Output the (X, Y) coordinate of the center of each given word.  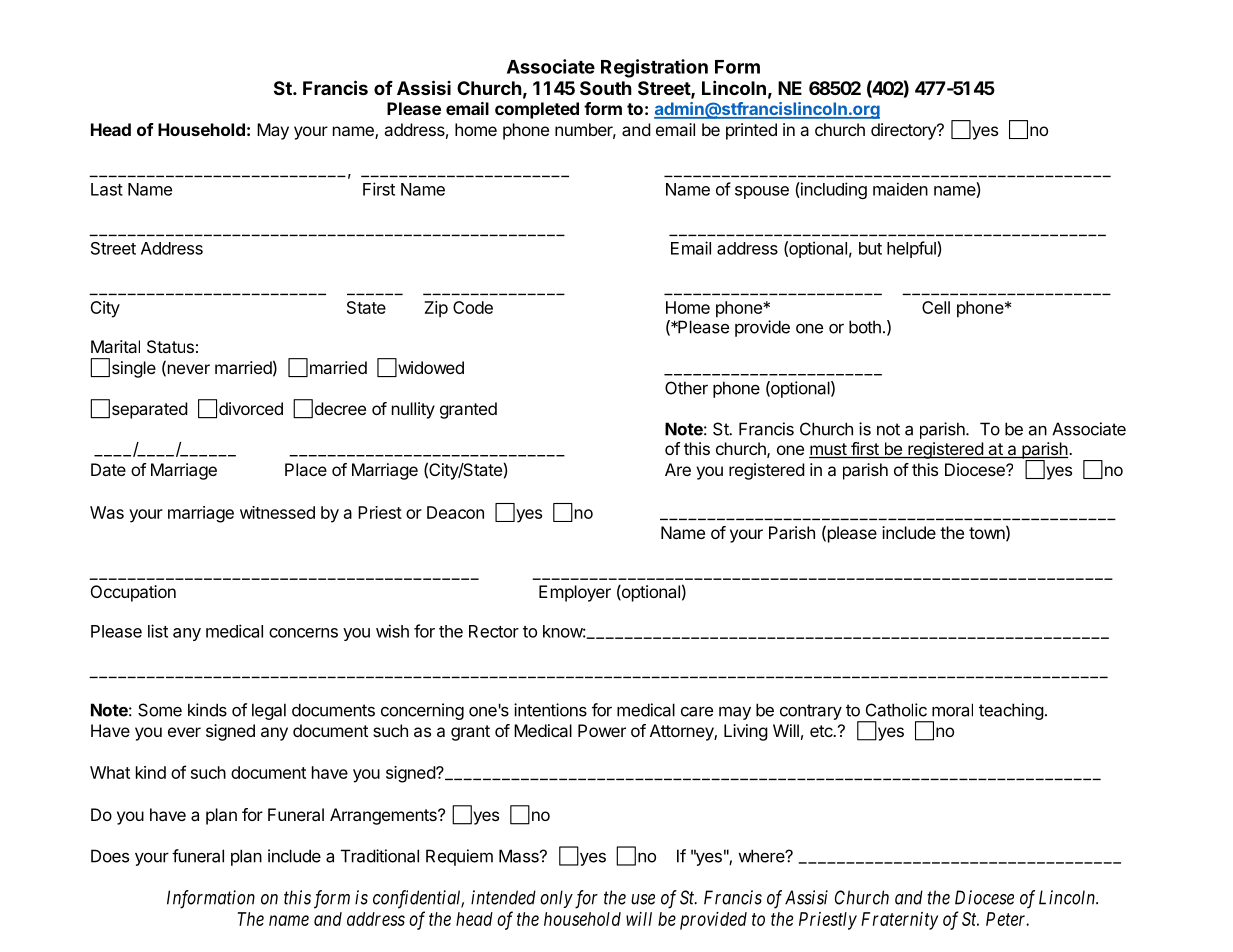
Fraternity (899, 921)
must (828, 450)
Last (107, 189)
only (556, 899)
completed (537, 110)
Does (110, 856)
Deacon (455, 512)
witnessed (277, 512)
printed (751, 131)
